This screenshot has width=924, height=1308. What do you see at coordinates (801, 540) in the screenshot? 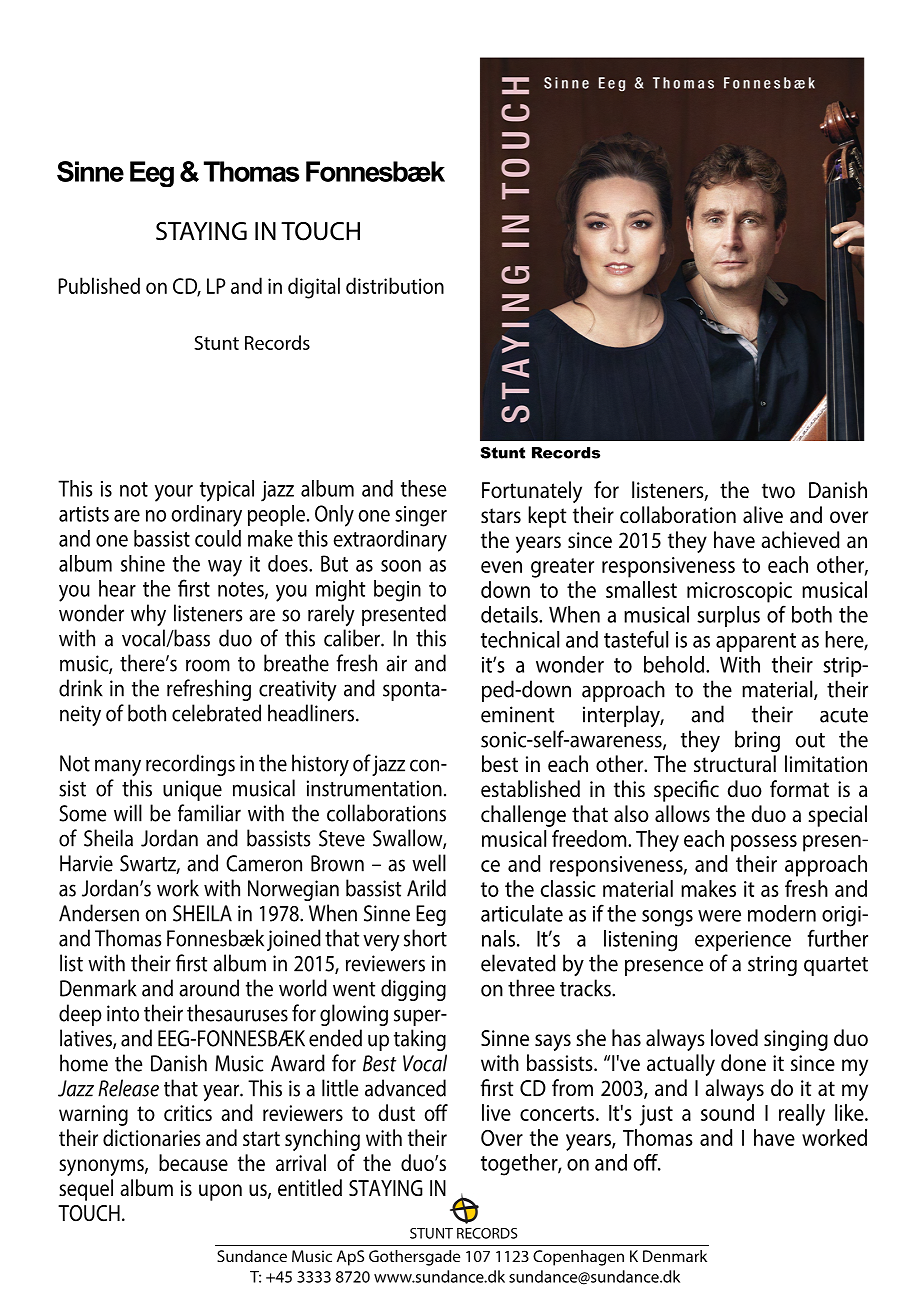
I see `achieved` at bounding box center [801, 540].
